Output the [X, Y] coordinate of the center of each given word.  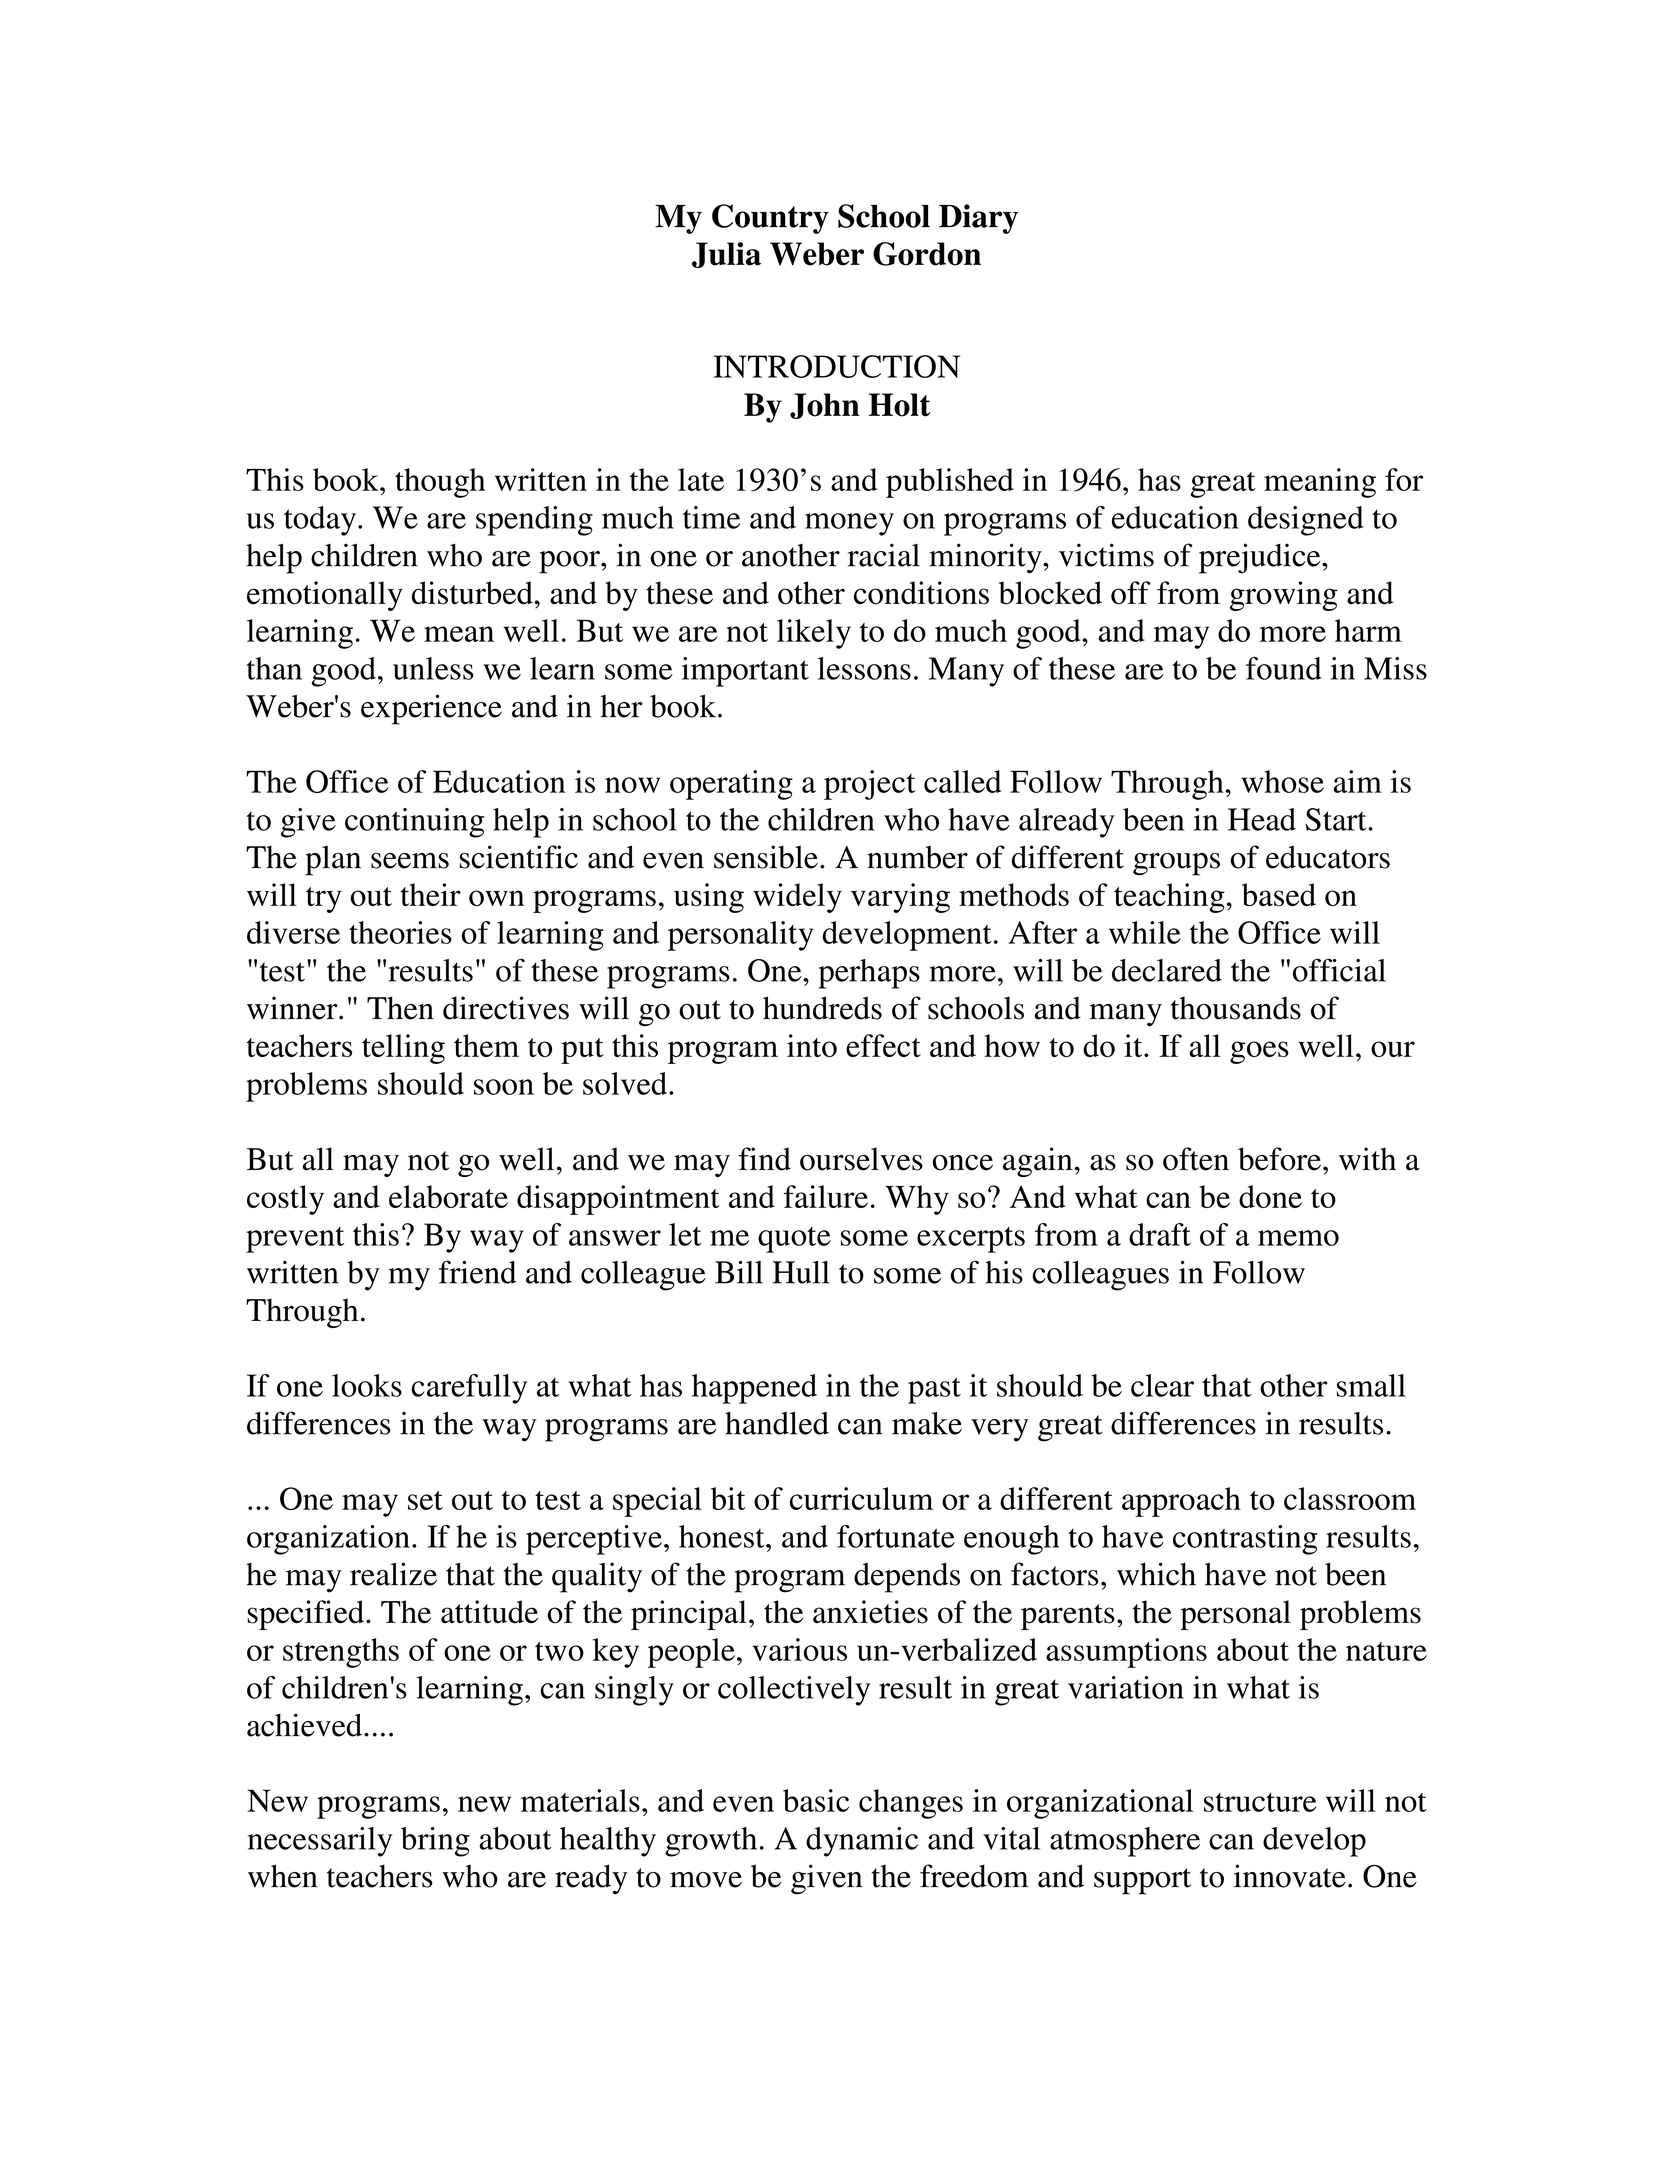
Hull [801, 1272]
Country [770, 219]
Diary [978, 219]
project [870, 785]
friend [478, 1272]
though [440, 483]
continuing [414, 823]
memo [1298, 1238]
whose [1282, 781]
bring [435, 1842]
